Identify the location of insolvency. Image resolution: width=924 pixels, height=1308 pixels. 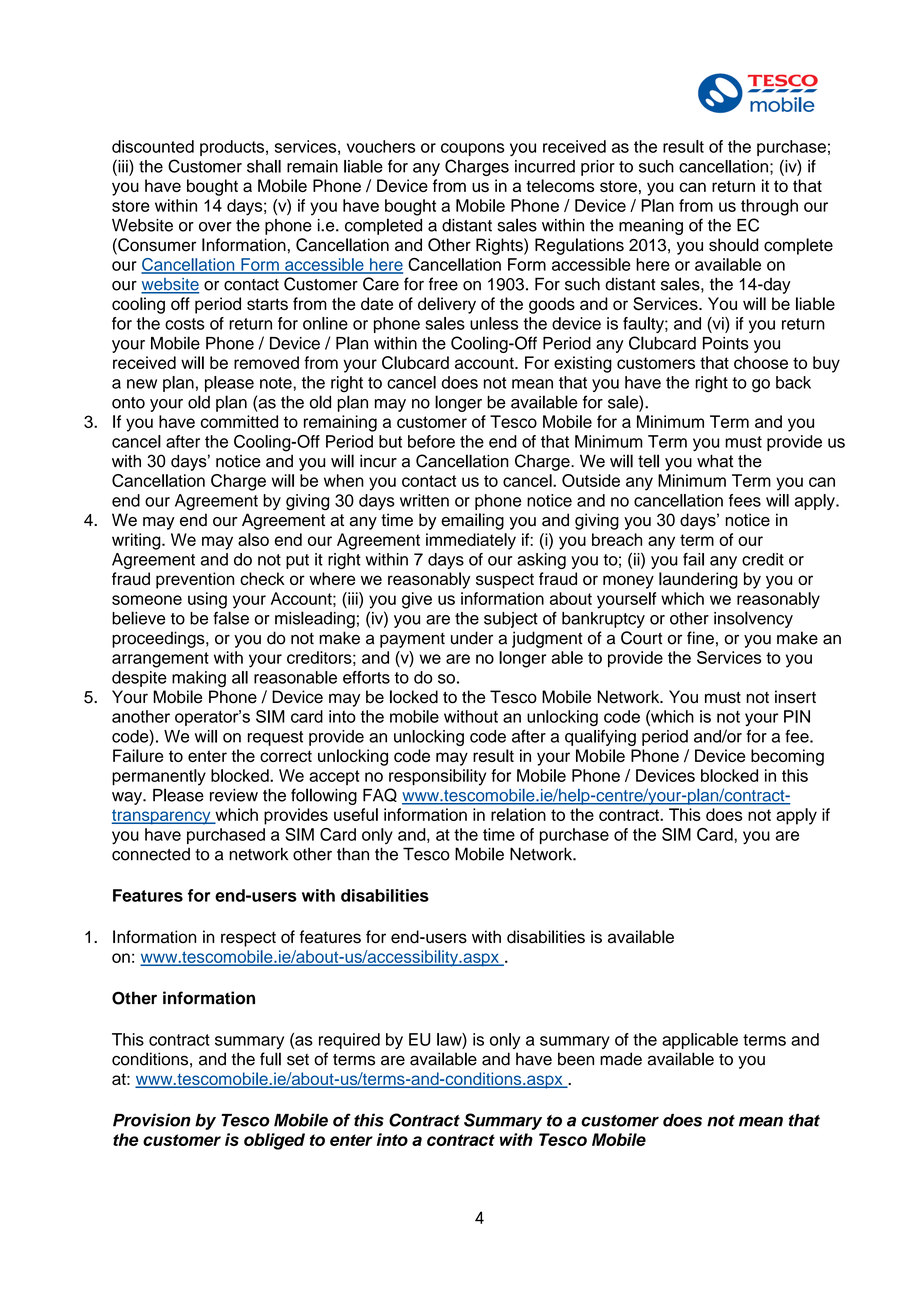
(753, 619).
